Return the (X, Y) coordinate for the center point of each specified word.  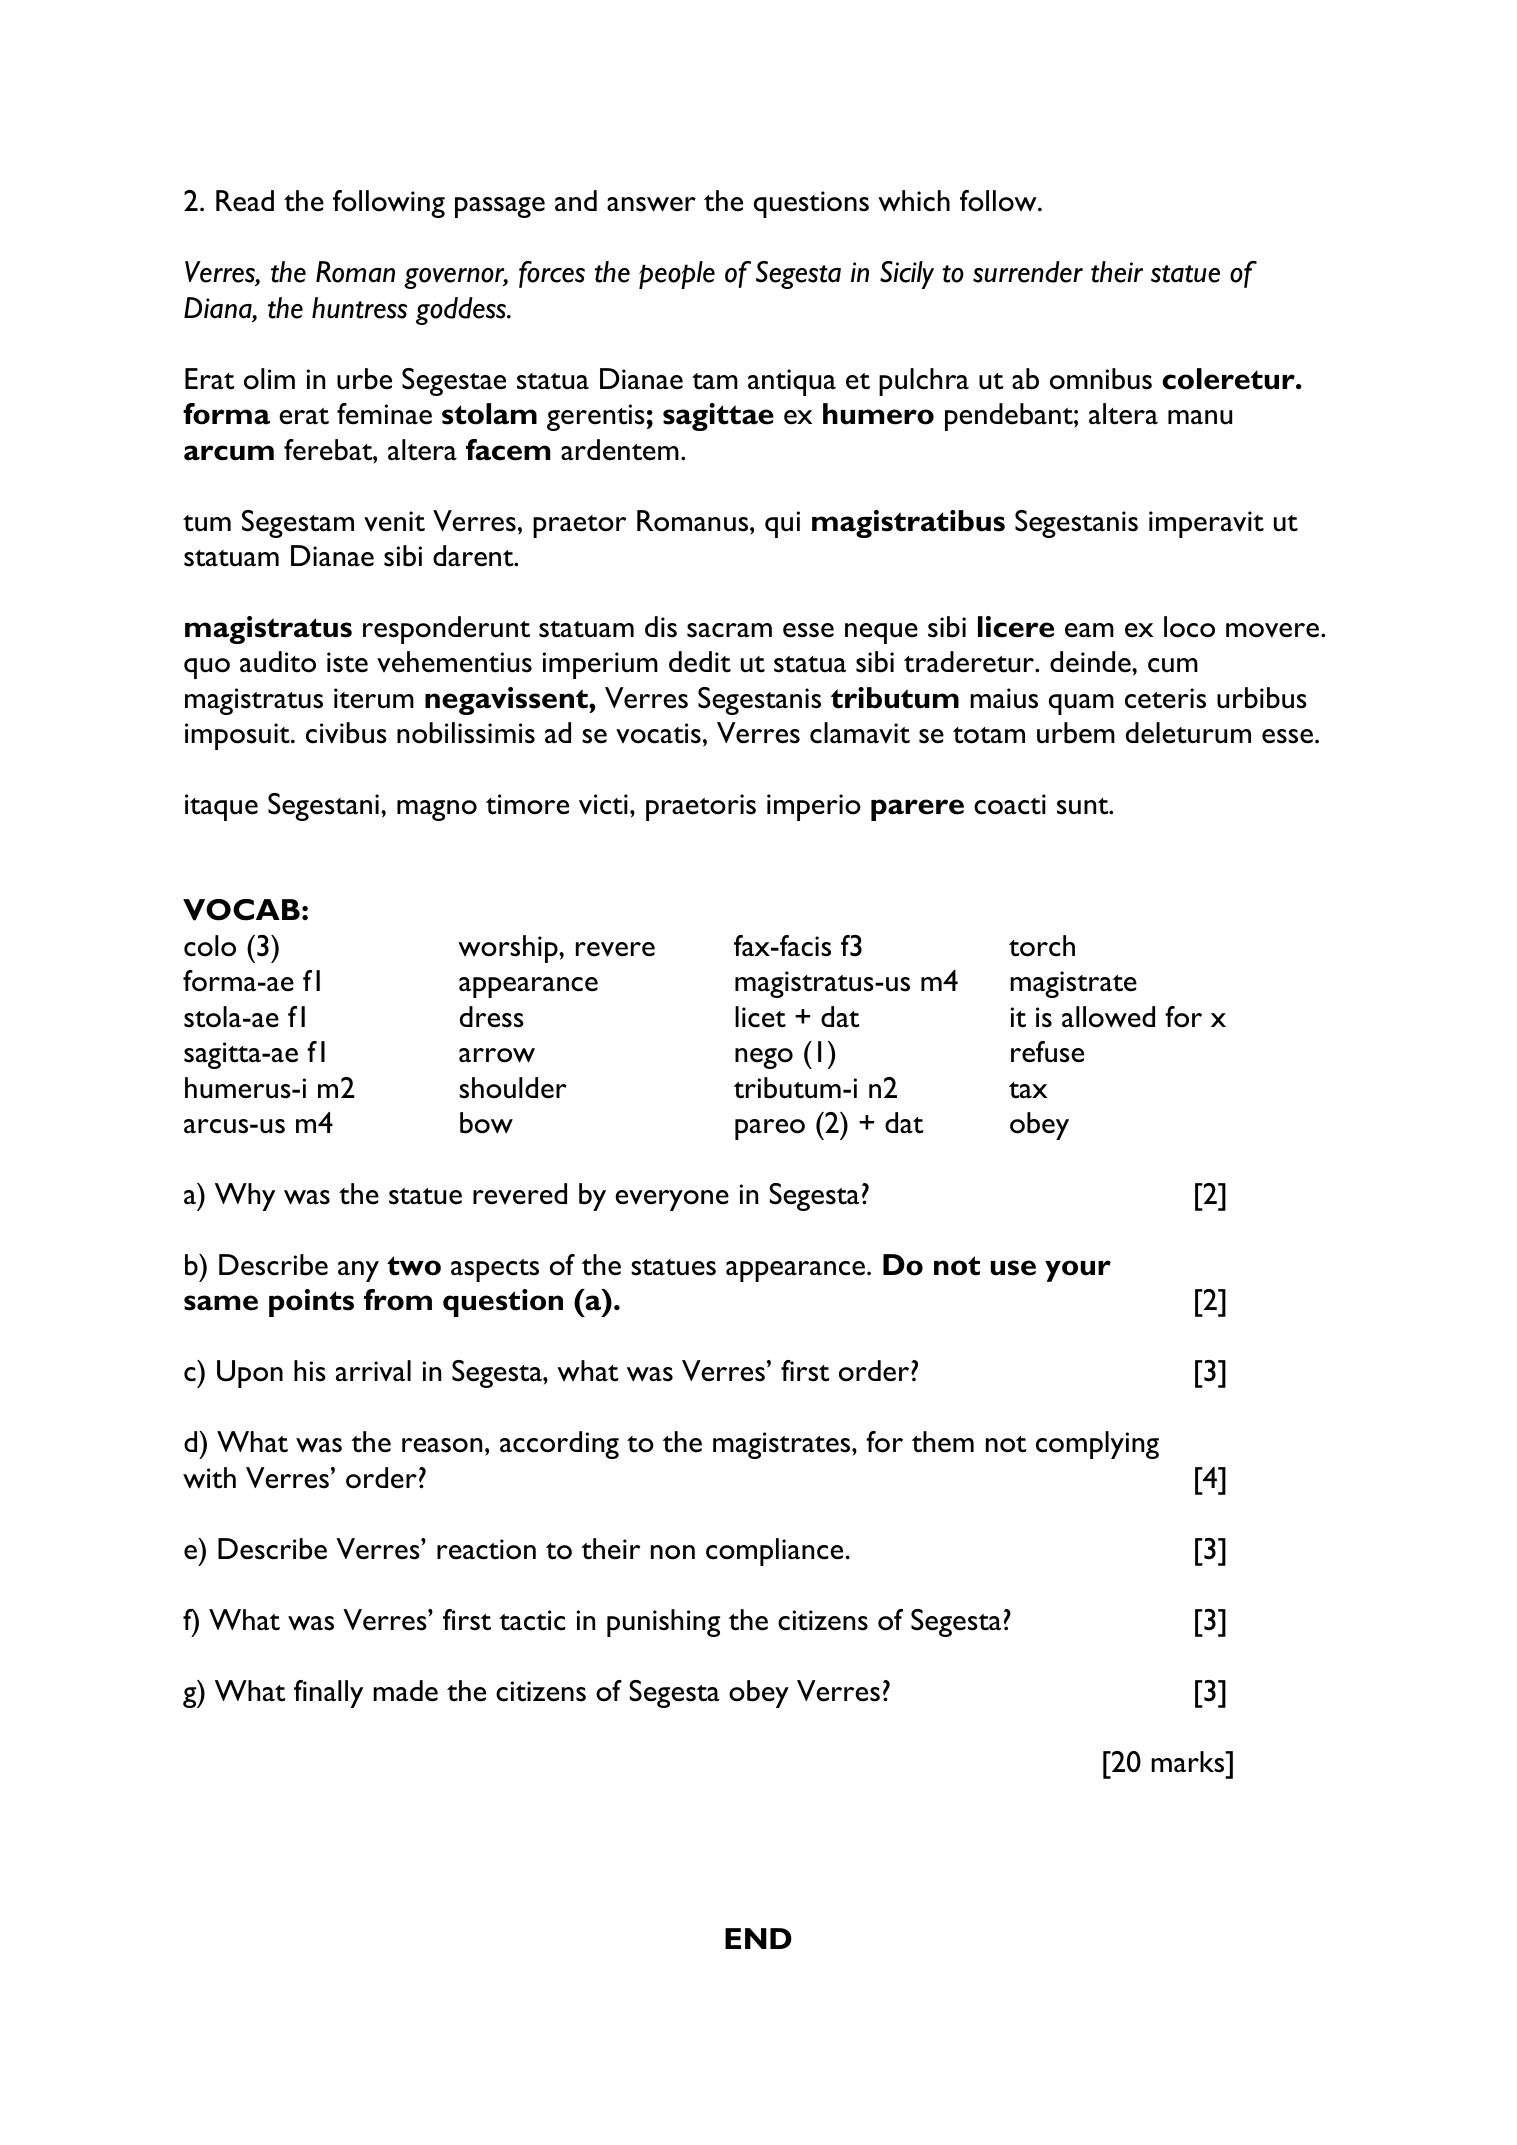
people (677, 275)
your (1078, 1271)
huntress (359, 308)
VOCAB (241, 910)
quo (207, 668)
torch (1042, 946)
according (559, 1445)
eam (1089, 630)
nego (764, 1058)
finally (328, 1694)
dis (661, 627)
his (310, 1371)
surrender (1028, 272)
